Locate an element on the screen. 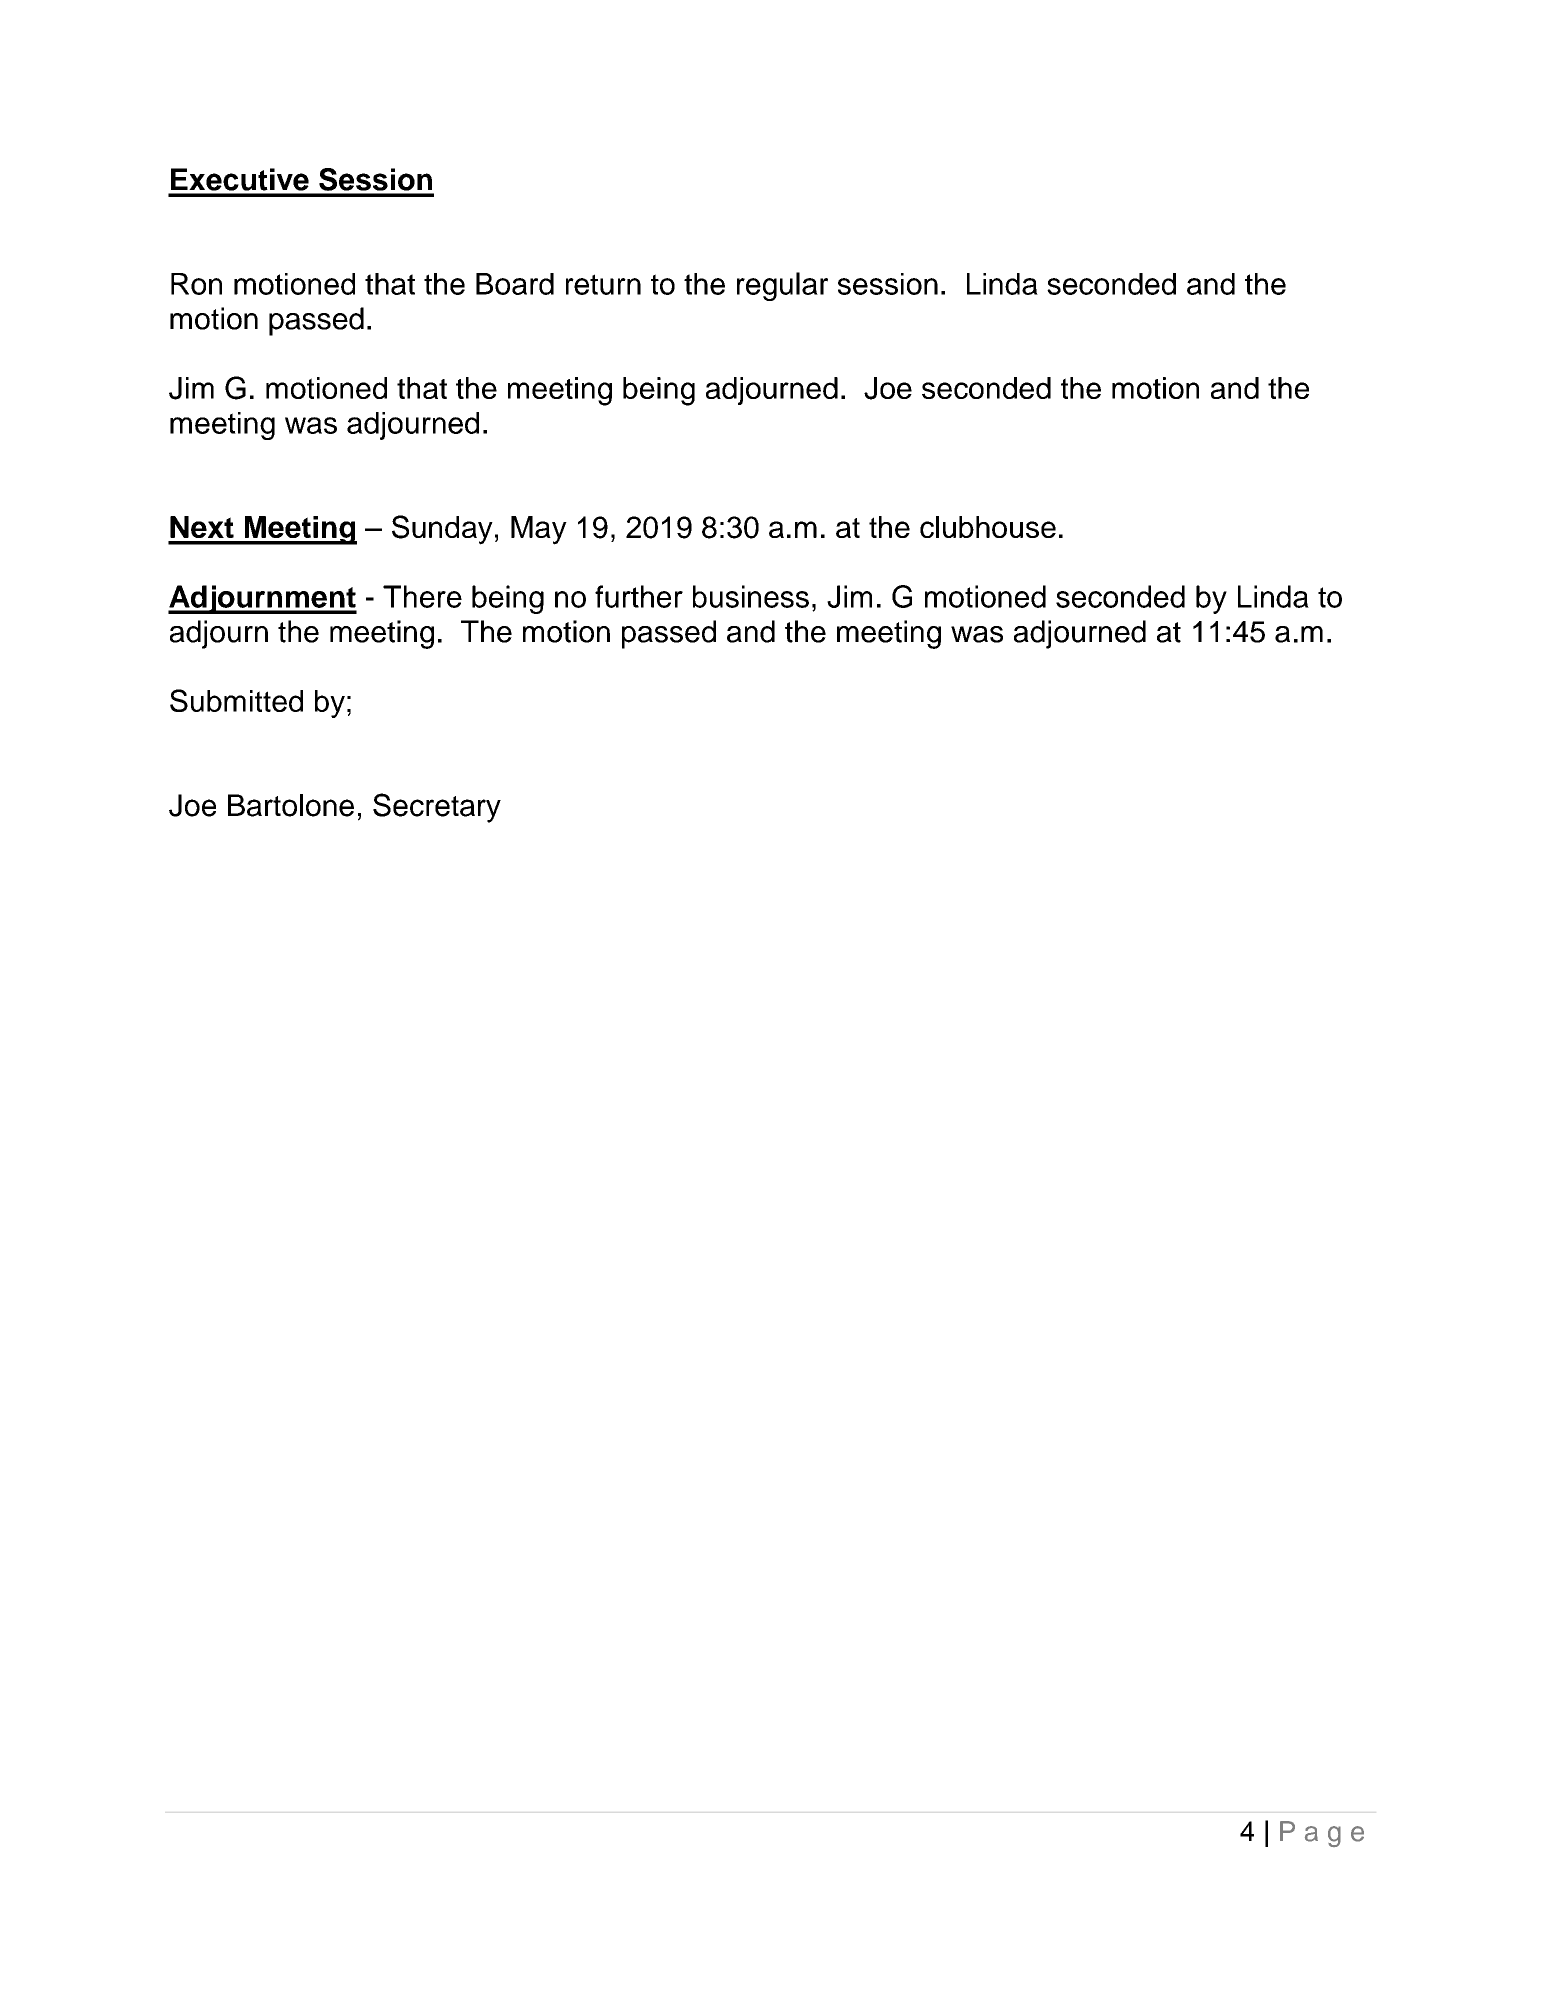 This screenshot has height=1995, width=1541. return is located at coordinates (603, 284).
